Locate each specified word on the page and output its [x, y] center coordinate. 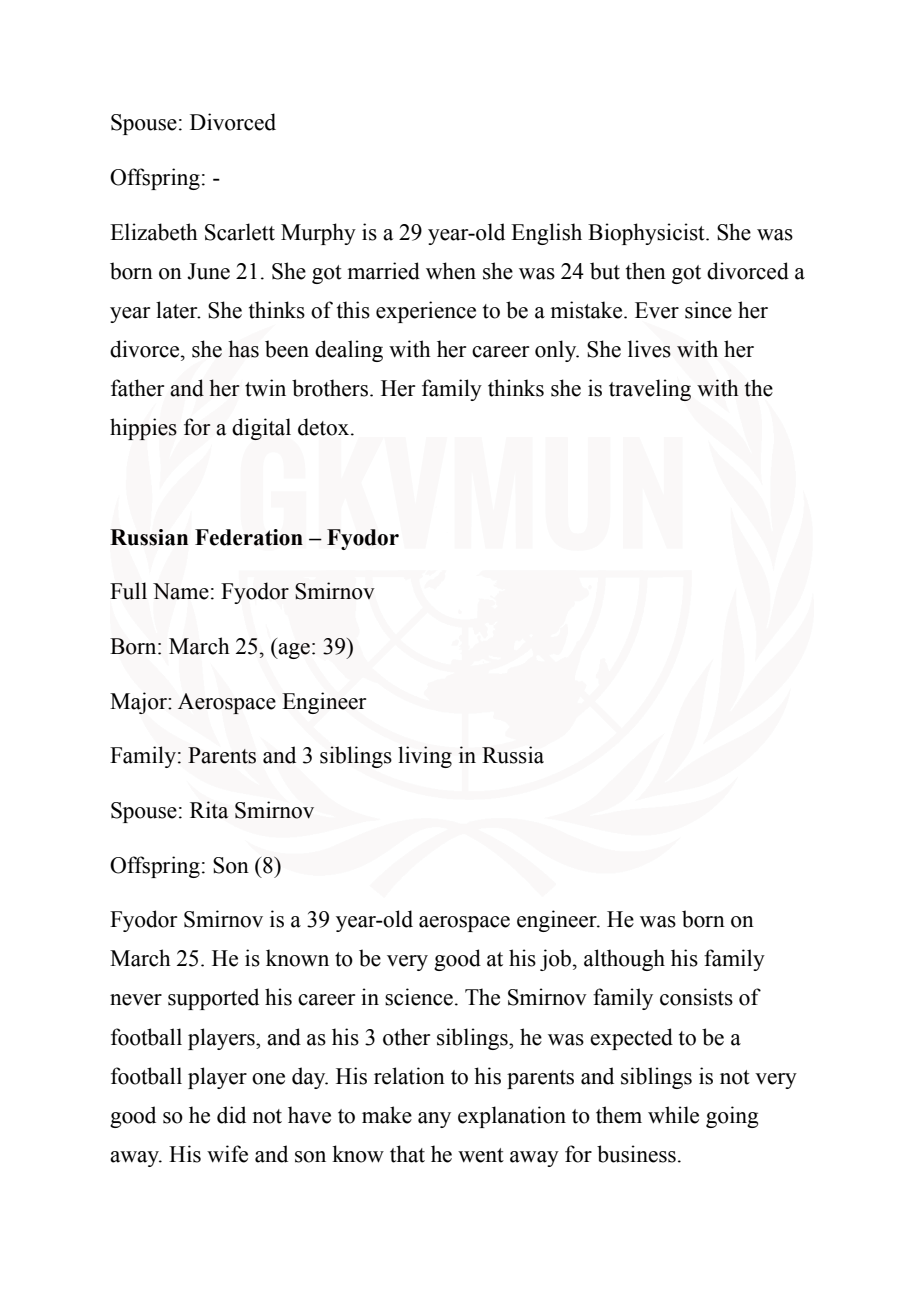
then [646, 271]
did [231, 1115]
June [208, 271]
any [434, 1120]
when [451, 271]
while [673, 1115]
